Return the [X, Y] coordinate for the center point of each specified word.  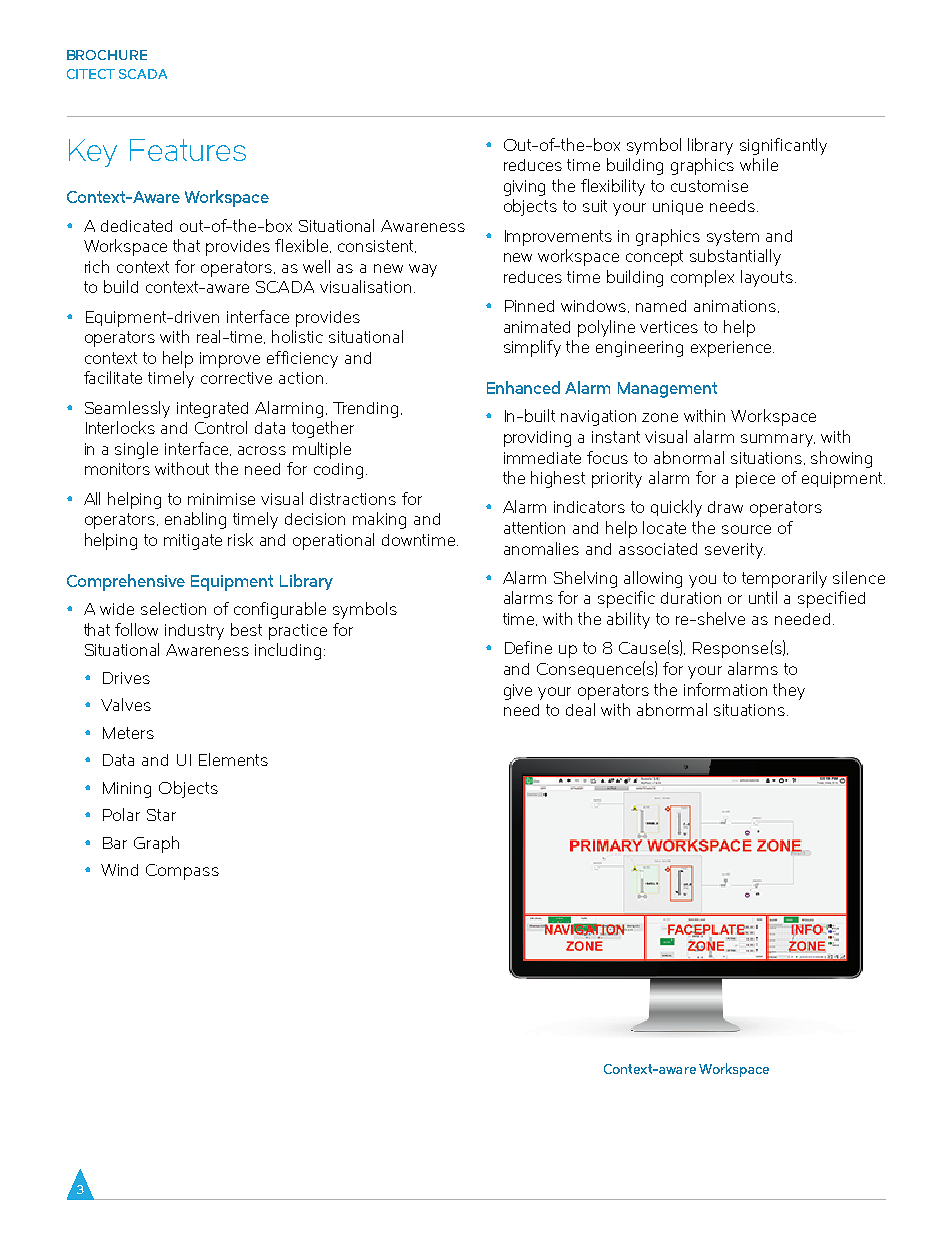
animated [537, 327]
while [759, 164]
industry [194, 632]
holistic [297, 336]
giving [524, 188]
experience [732, 349]
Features [188, 150]
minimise [221, 499]
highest [558, 479]
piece [755, 480]
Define [528, 647]
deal [580, 709]
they [789, 691]
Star [161, 815]
